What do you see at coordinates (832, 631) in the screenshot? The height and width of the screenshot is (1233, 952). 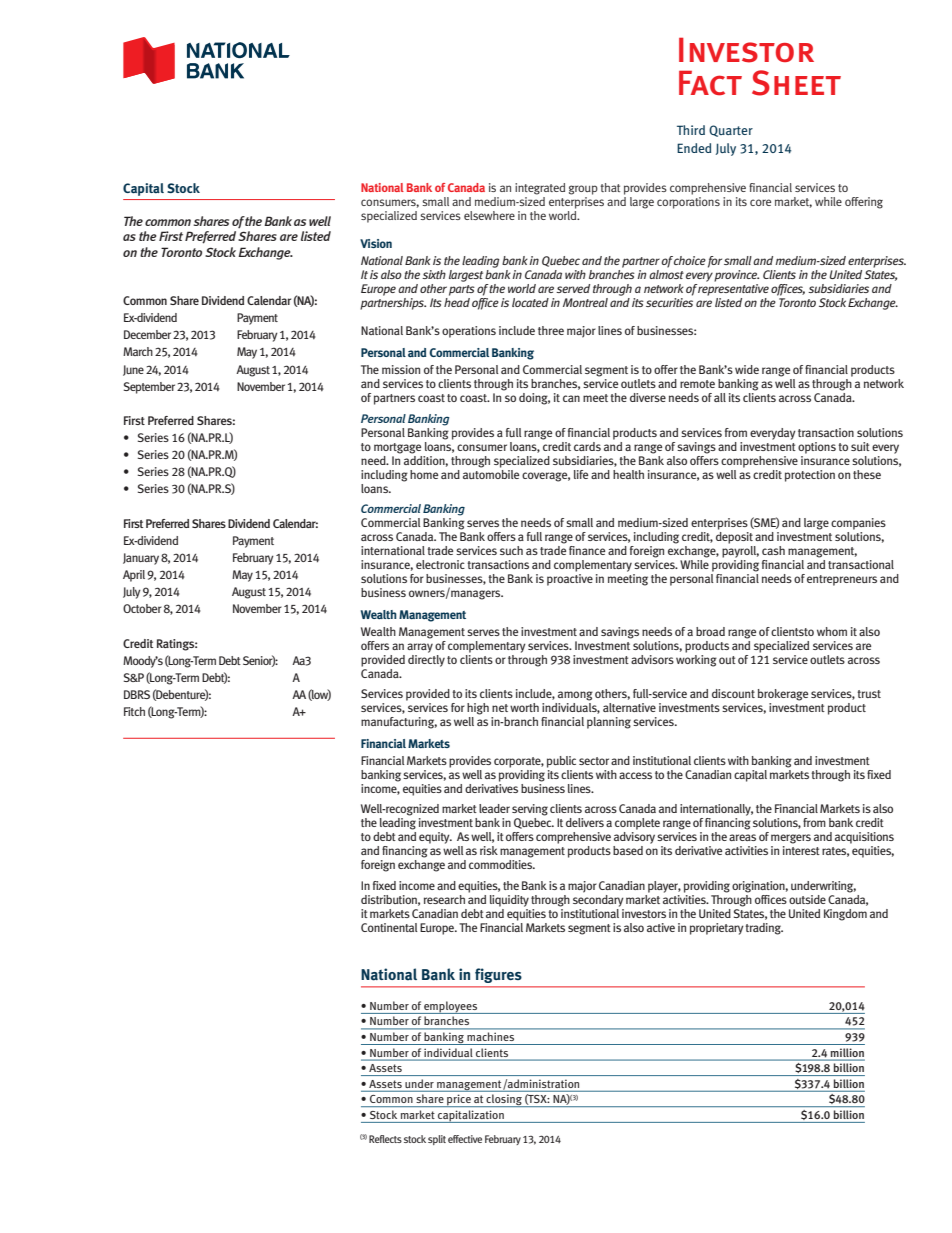 I see `whom` at bounding box center [832, 631].
